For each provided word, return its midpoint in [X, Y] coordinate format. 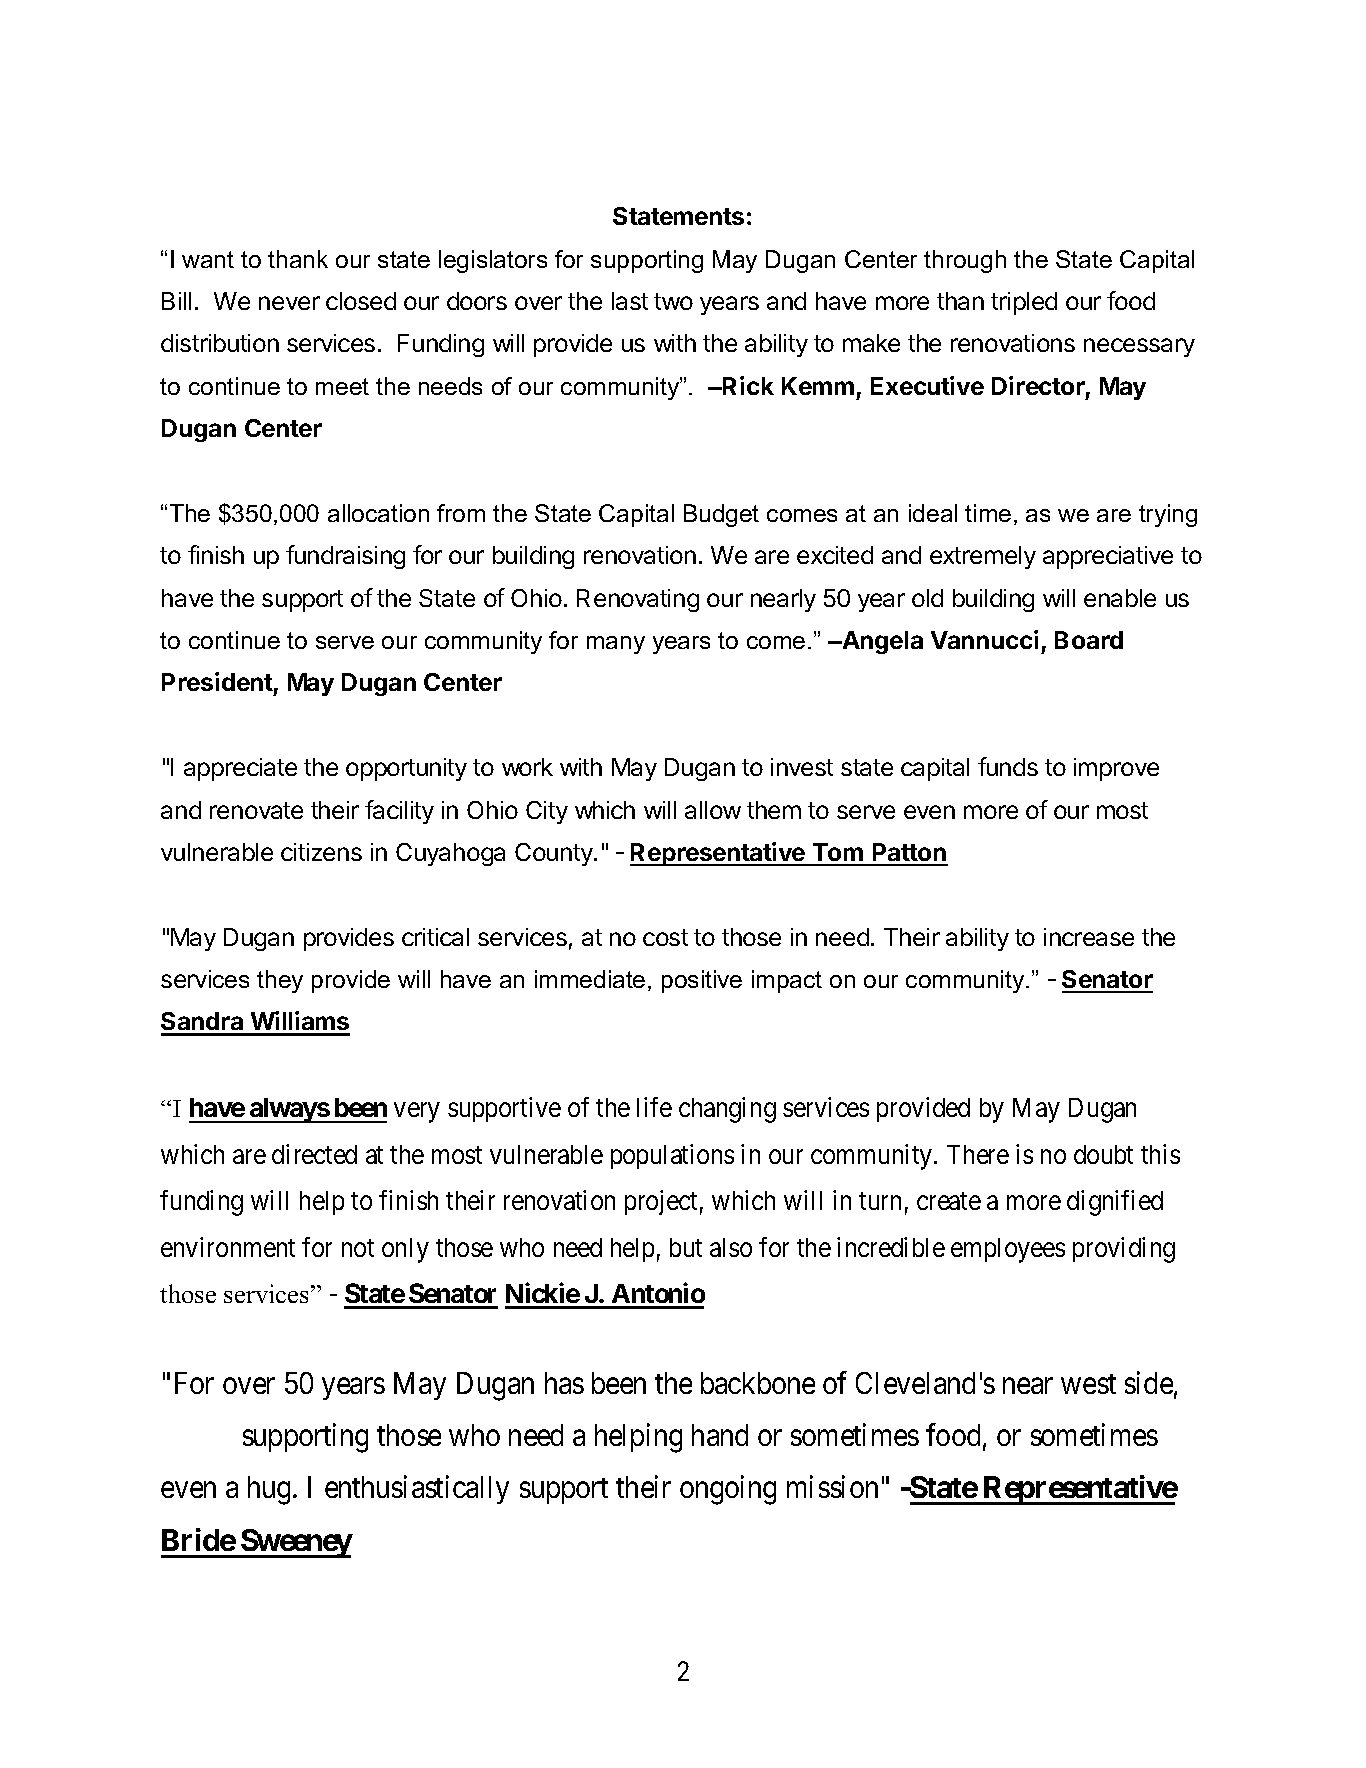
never [289, 303]
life [654, 1107]
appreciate [240, 769]
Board [1089, 640]
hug [269, 1490]
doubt [1103, 1154]
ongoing [728, 1490]
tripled [1024, 303]
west [1088, 1384]
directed [314, 1154]
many [616, 645]
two [673, 301]
